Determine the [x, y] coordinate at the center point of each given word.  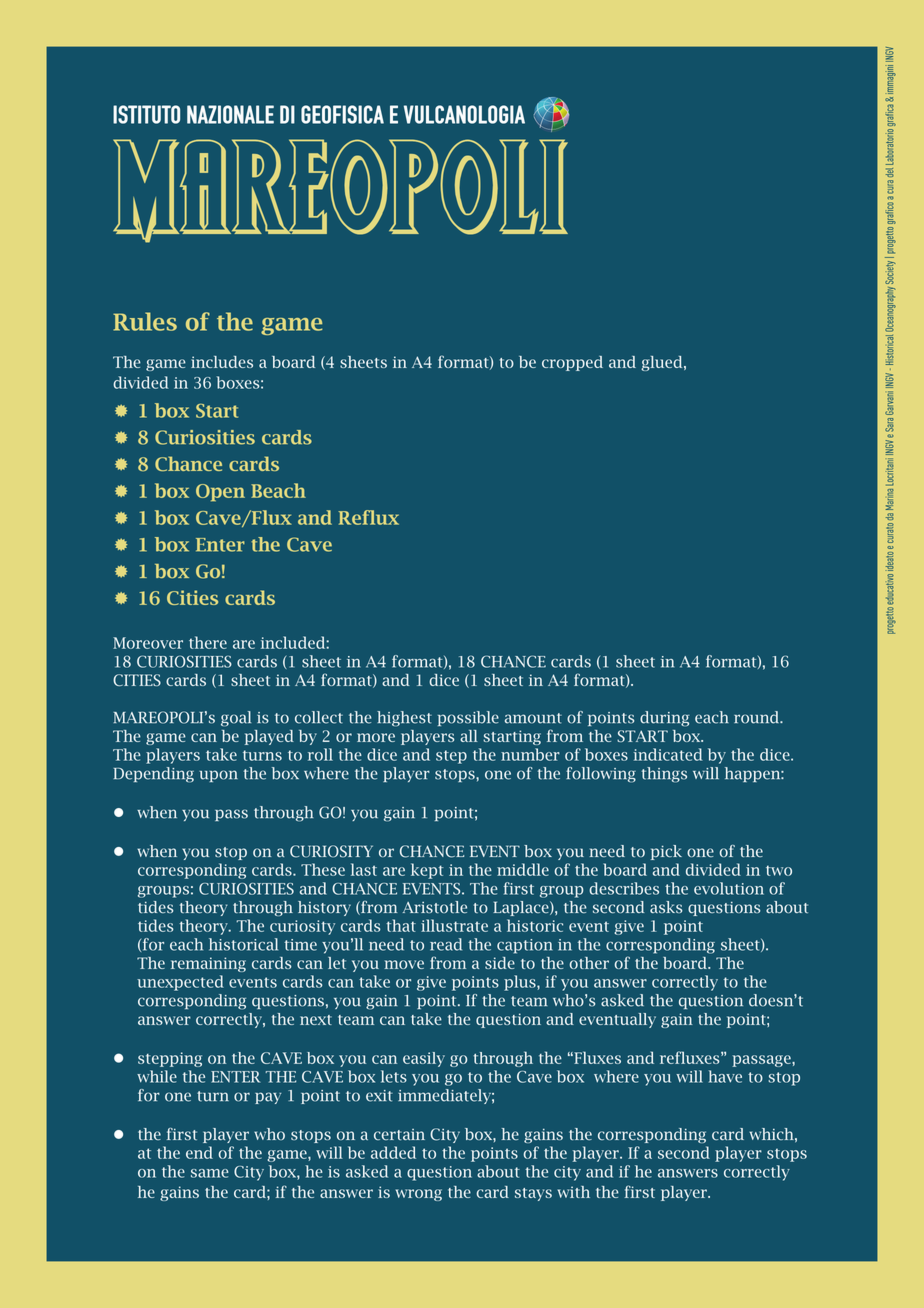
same [210, 1173]
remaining [208, 964]
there [208, 642]
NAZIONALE [230, 114]
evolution [729, 888]
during [665, 719]
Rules [145, 321]
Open [220, 493]
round [758, 717]
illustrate [454, 925]
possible [468, 718]
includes [222, 362]
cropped [572, 363]
